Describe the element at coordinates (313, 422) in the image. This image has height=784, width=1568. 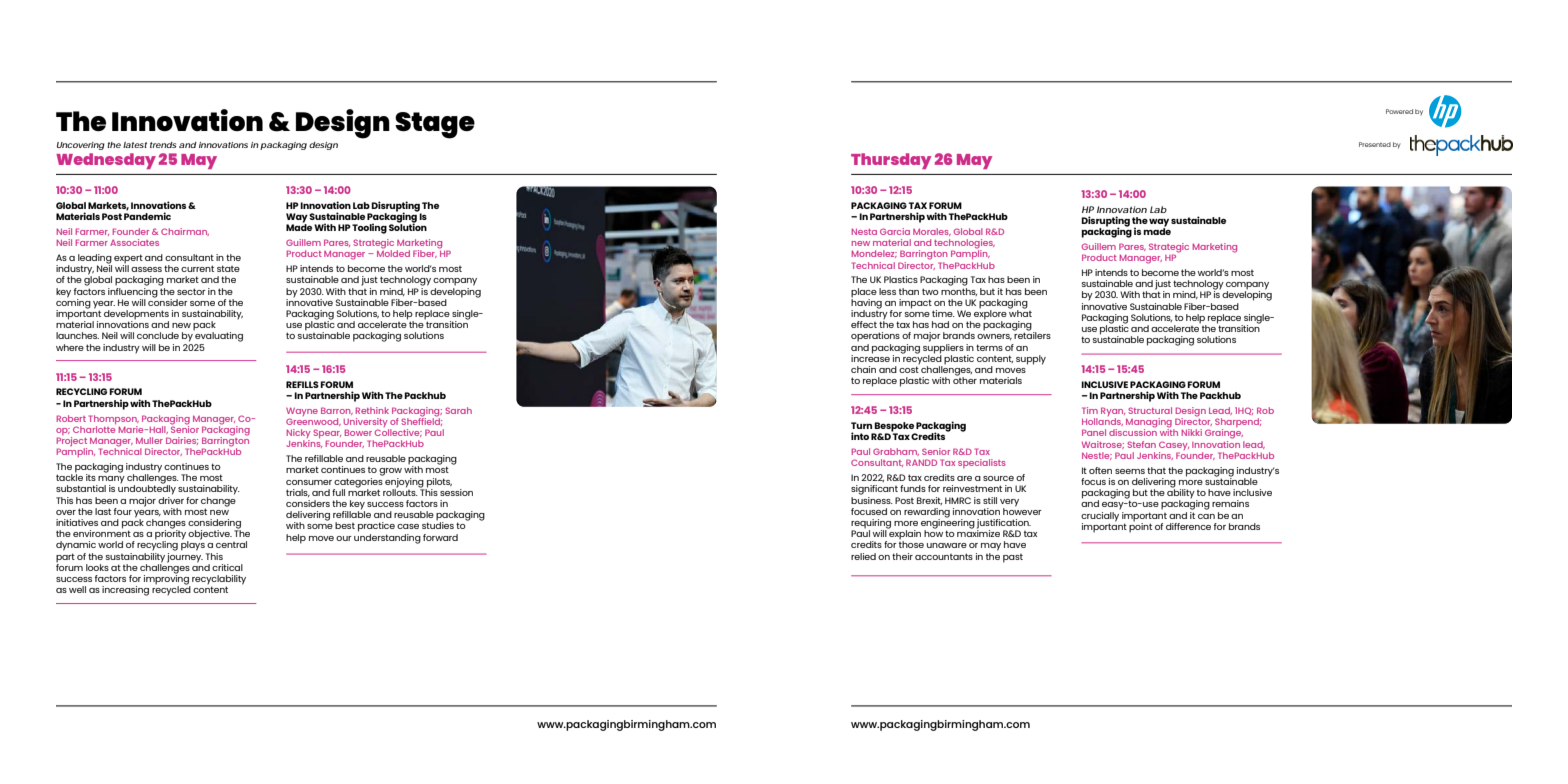
I see `Greenwood` at that location.
